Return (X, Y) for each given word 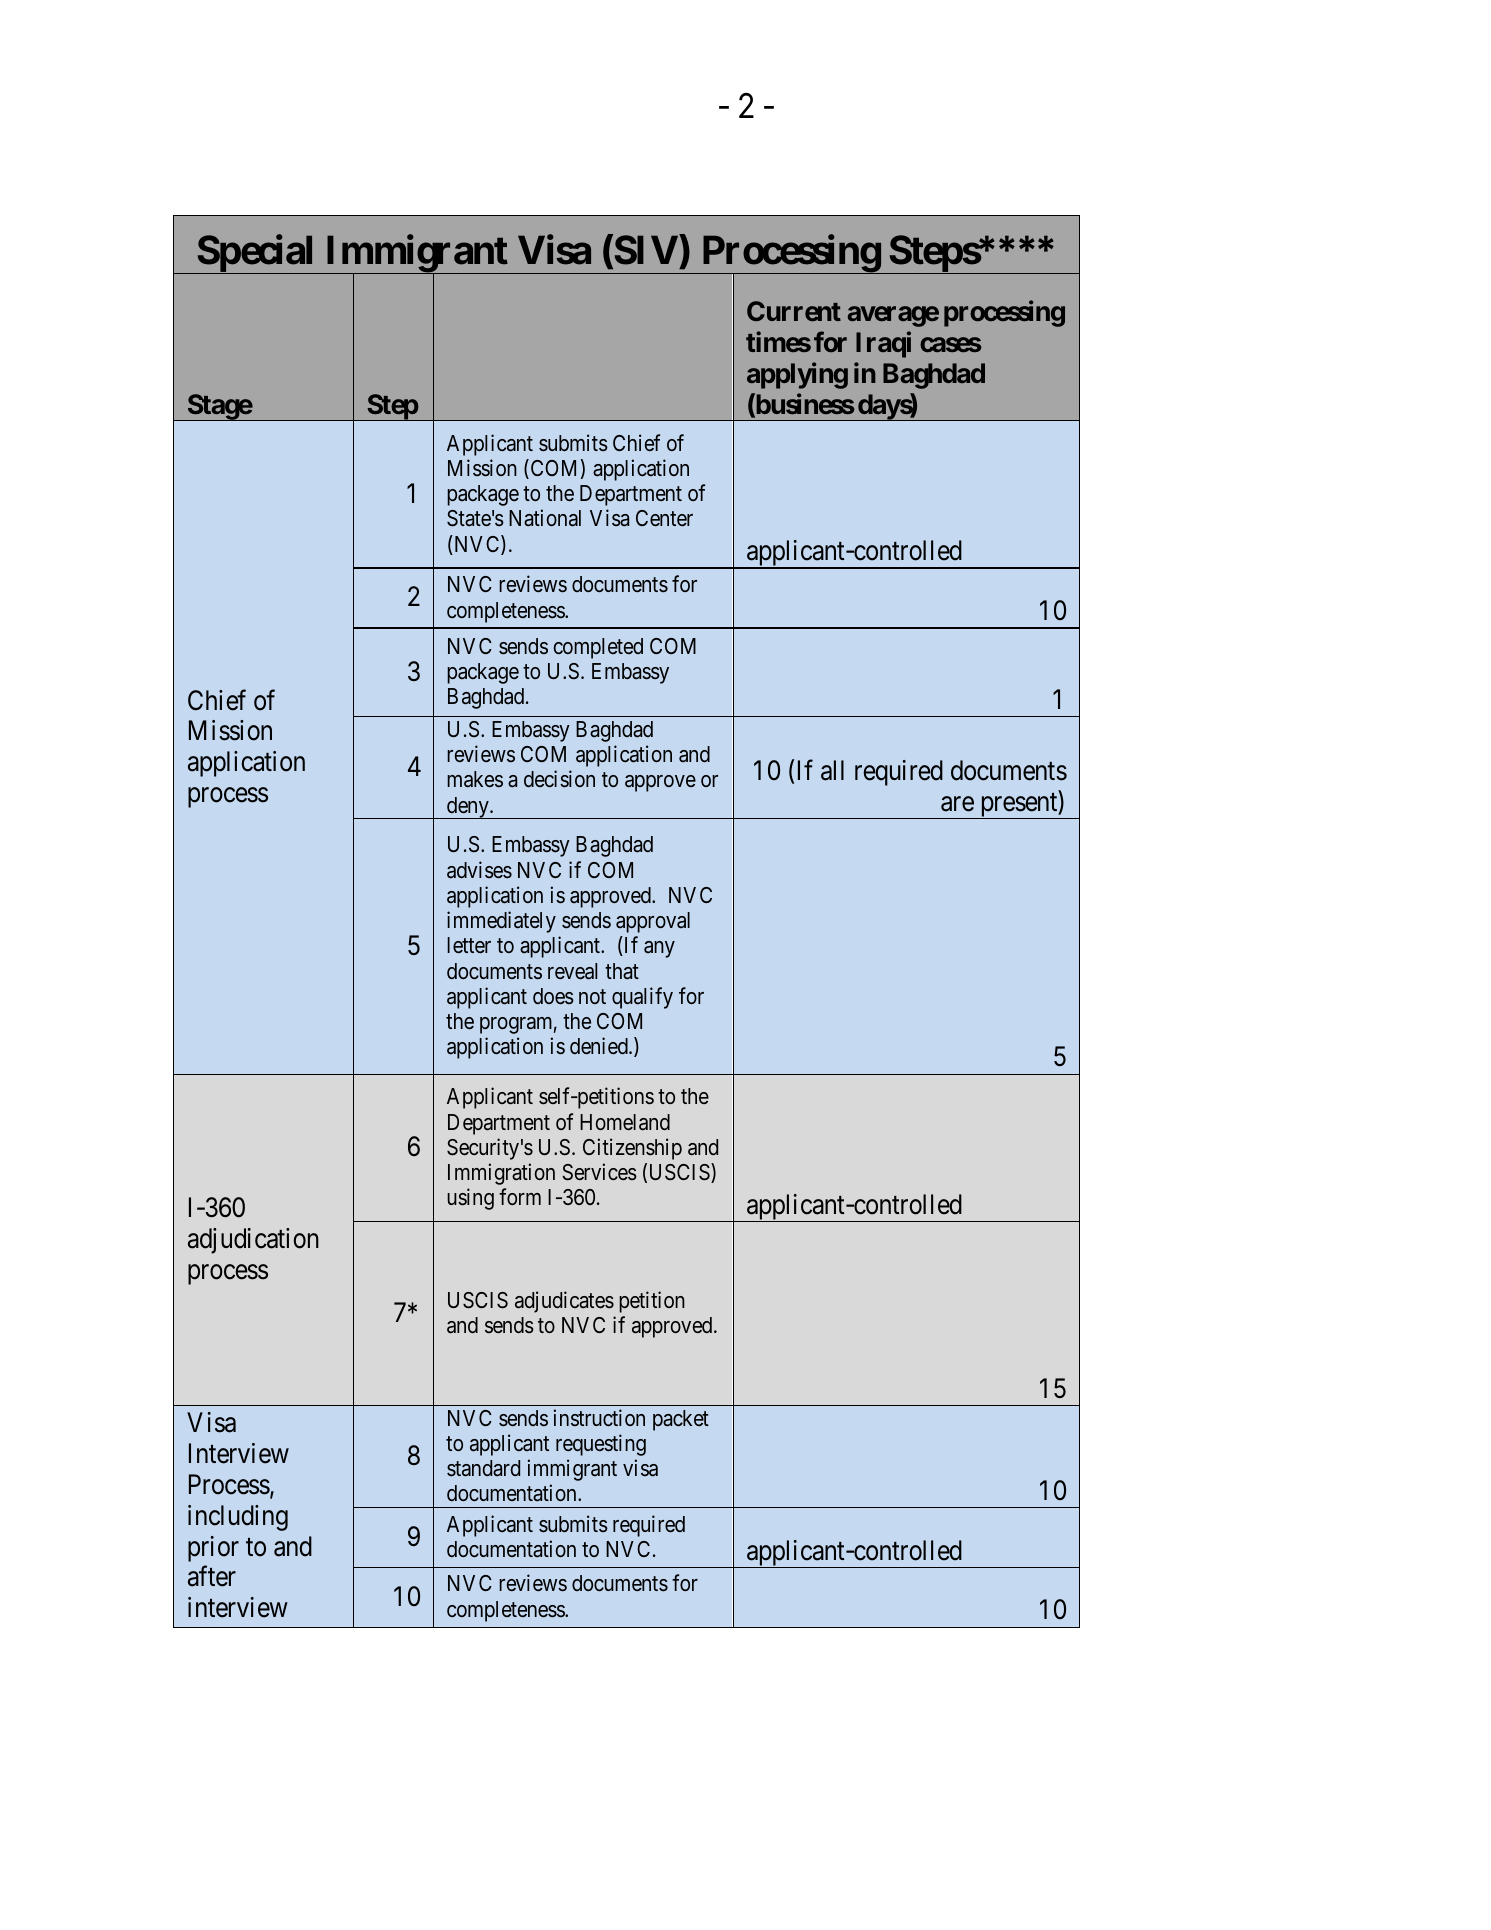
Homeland (625, 1122)
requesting (601, 1445)
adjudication (253, 1241)
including (238, 1518)
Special (256, 254)
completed (598, 648)
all (832, 770)
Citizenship (632, 1149)
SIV (645, 250)
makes (475, 779)
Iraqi (883, 344)
